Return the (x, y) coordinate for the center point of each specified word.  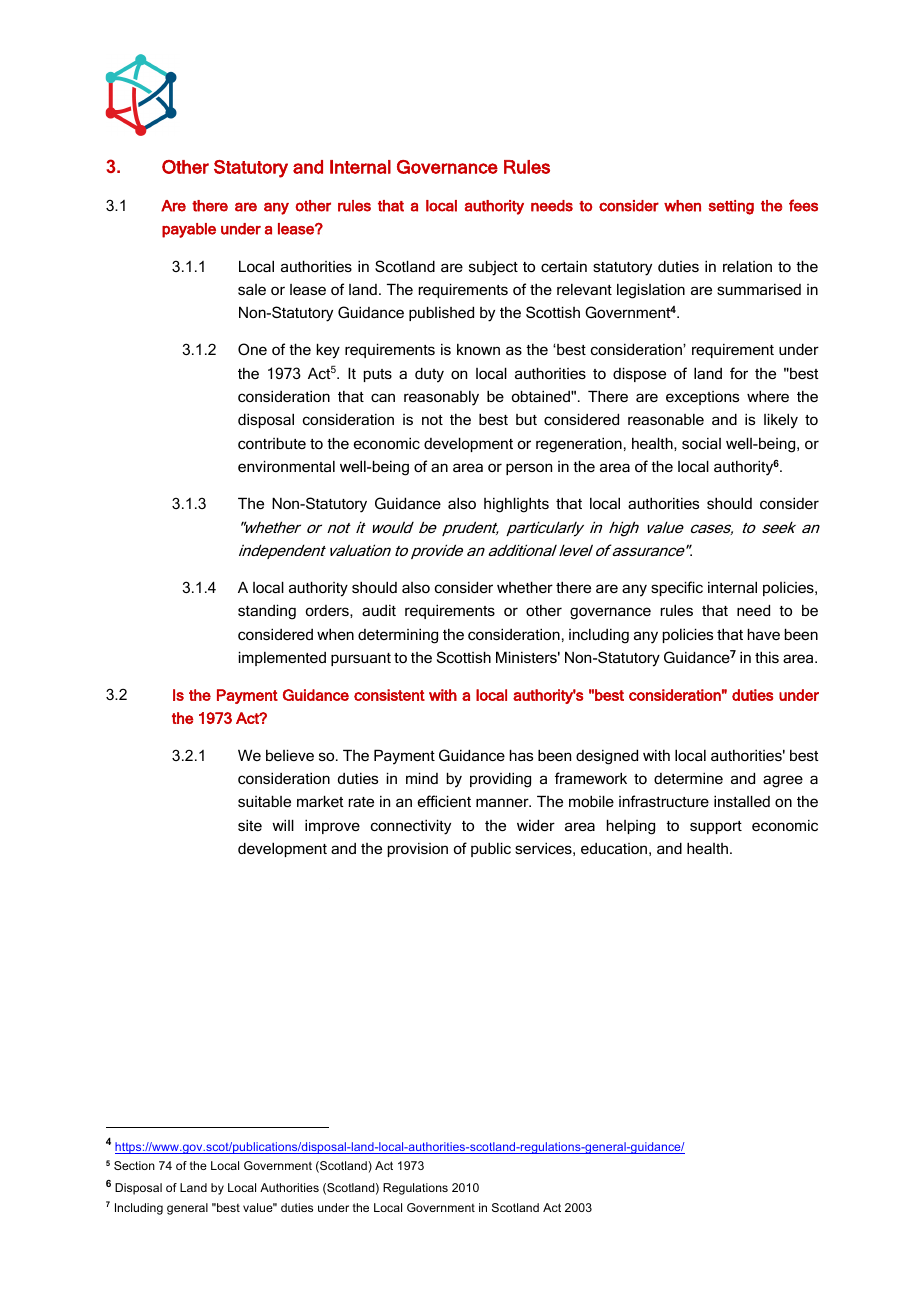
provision (418, 850)
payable (189, 230)
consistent (389, 695)
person (529, 469)
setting (731, 207)
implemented (282, 658)
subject (493, 268)
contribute (272, 443)
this (767, 657)
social (701, 443)
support (716, 827)
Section (134, 1165)
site (250, 825)
